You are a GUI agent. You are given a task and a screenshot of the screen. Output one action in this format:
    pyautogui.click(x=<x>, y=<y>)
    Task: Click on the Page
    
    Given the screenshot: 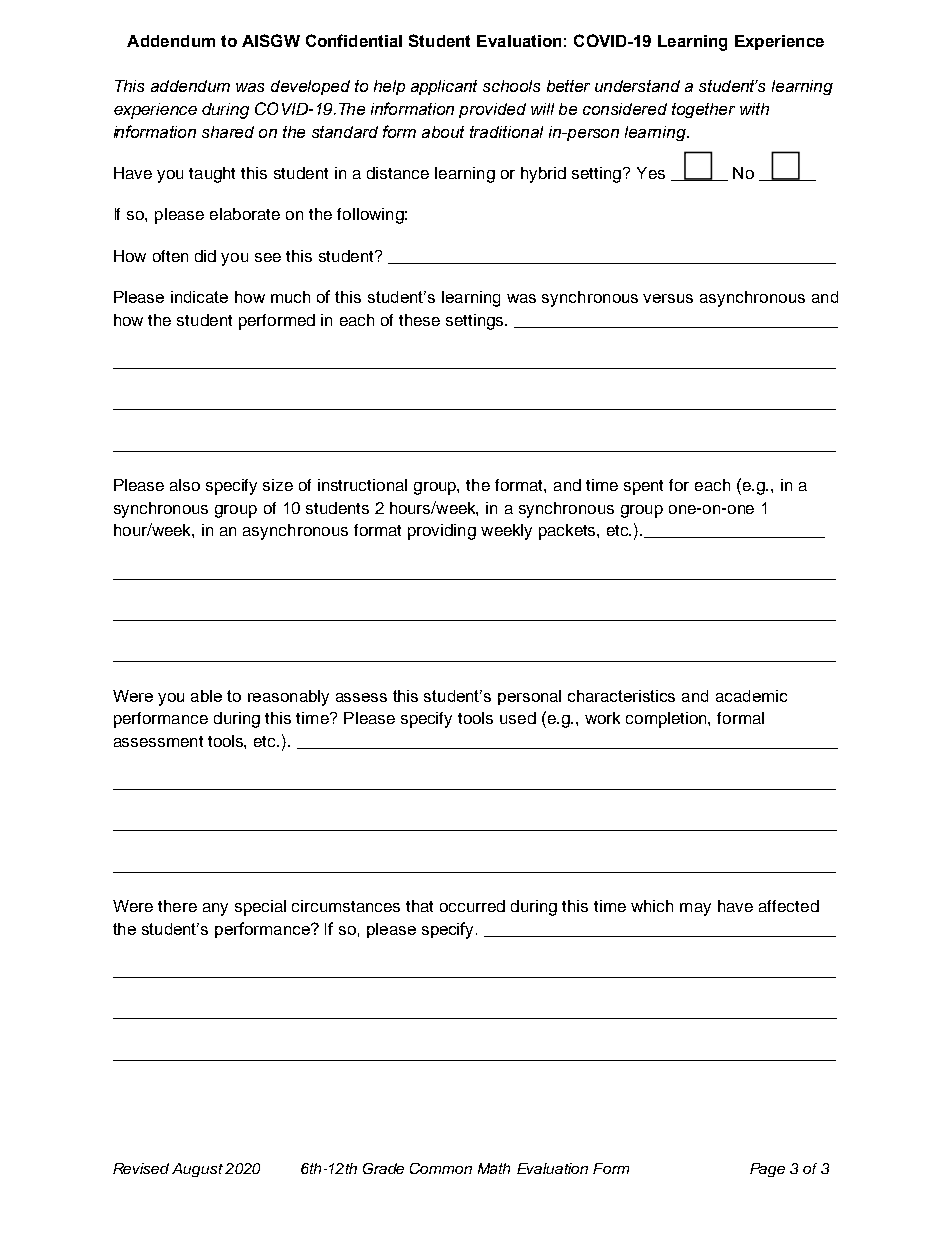 What is the action you would take?
    pyautogui.click(x=767, y=1170)
